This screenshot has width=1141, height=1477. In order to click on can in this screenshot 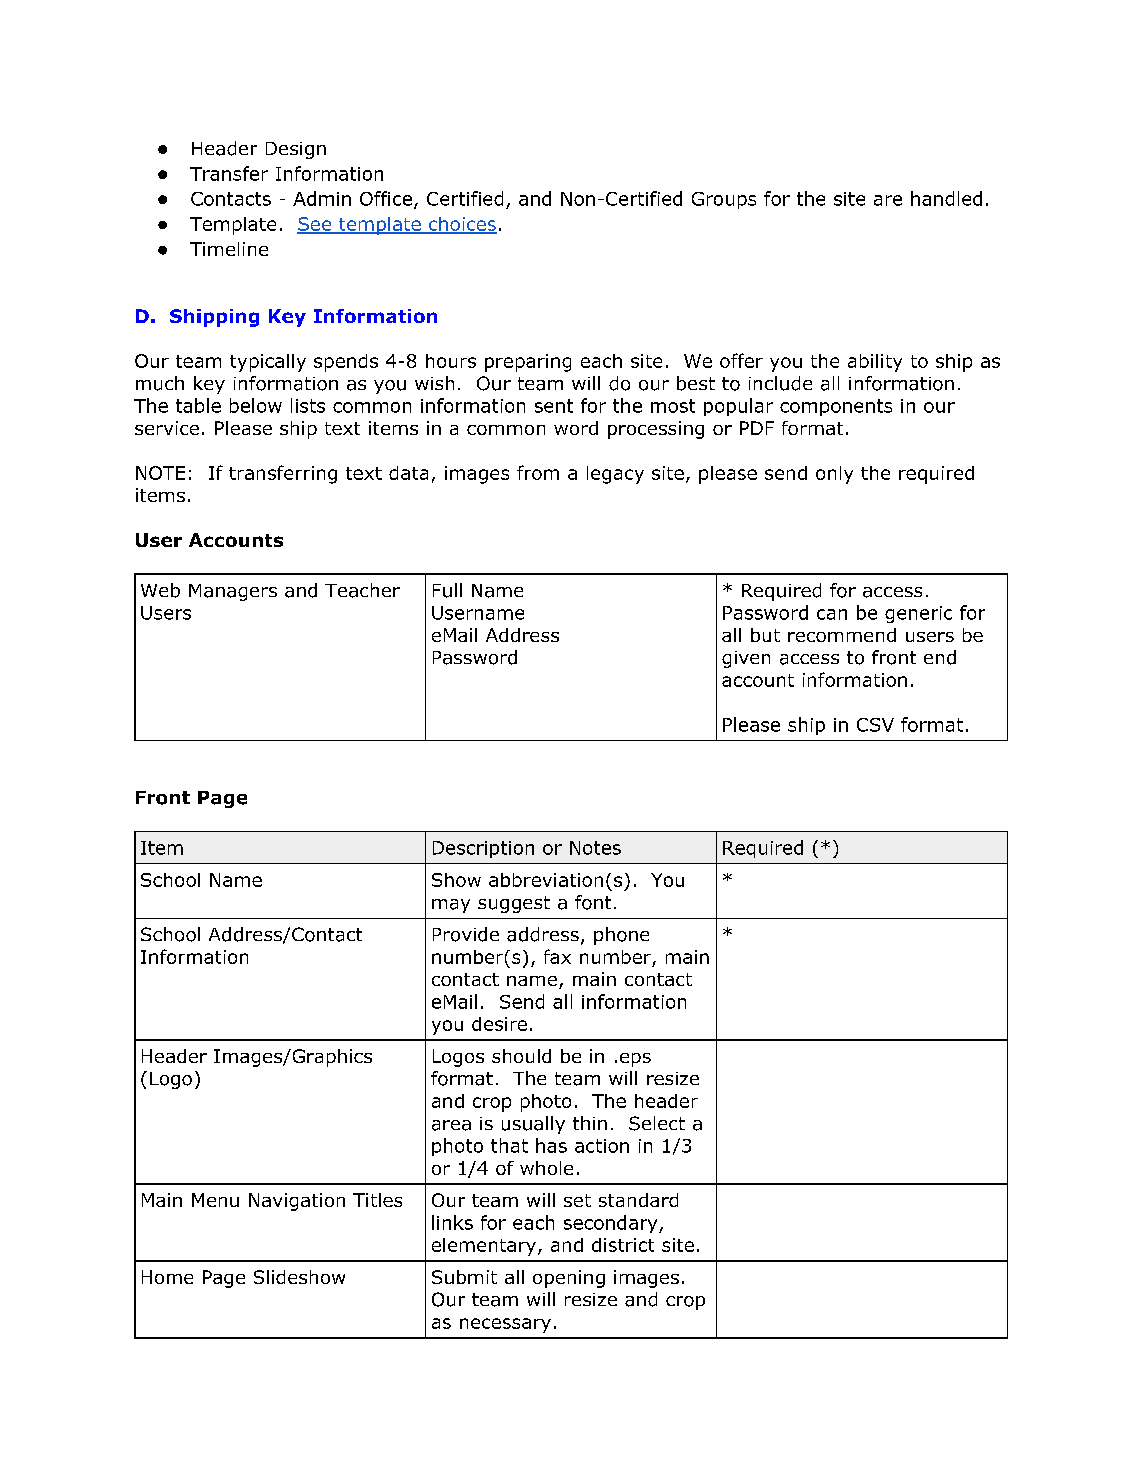, I will do `click(832, 614)`.
